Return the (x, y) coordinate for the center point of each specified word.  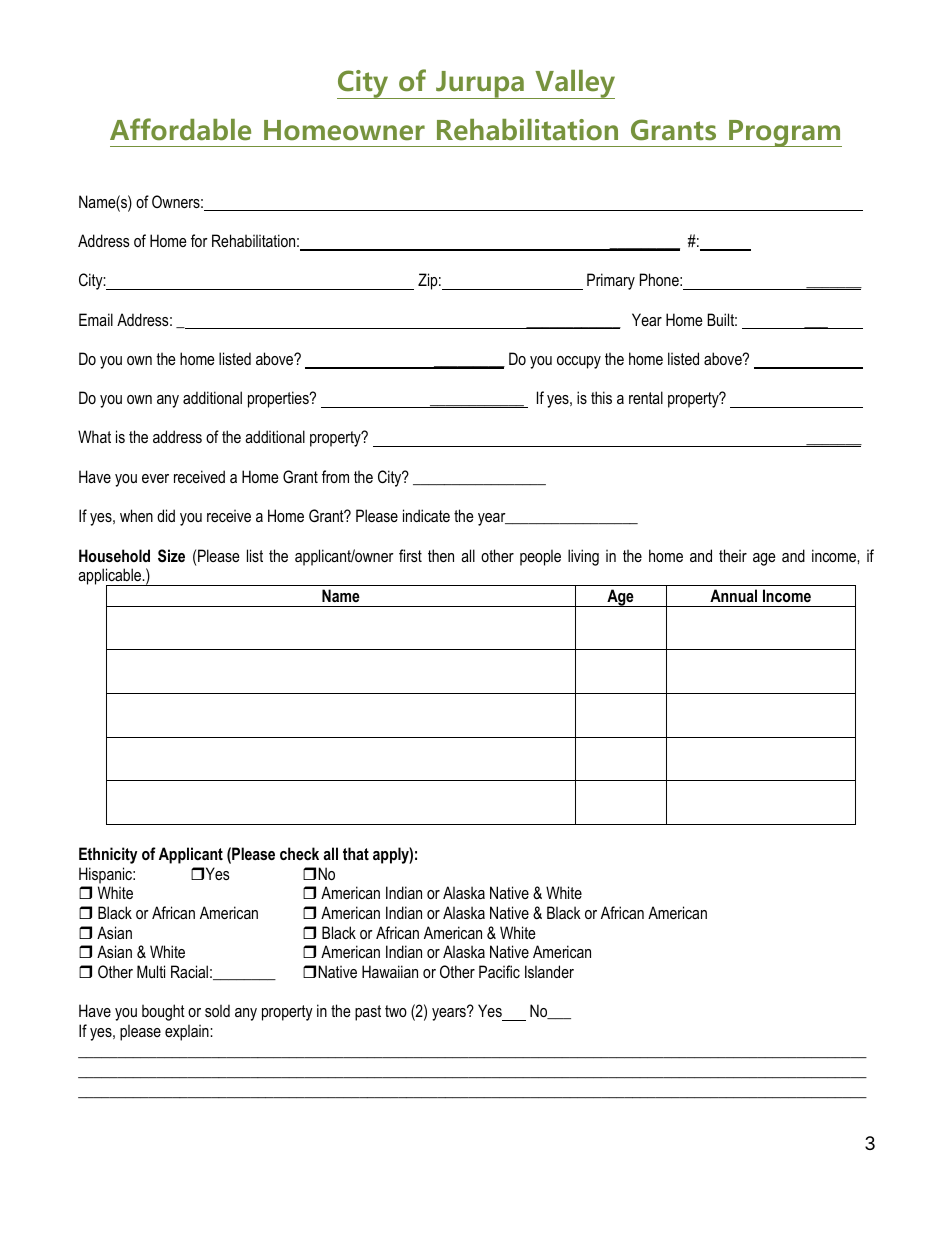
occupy (579, 362)
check (299, 853)
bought (163, 1012)
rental (646, 397)
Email (96, 319)
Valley (574, 84)
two (396, 1011)
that (356, 853)
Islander (549, 971)
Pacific (499, 971)
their (733, 555)
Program (784, 133)
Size (171, 556)
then (441, 555)
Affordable (180, 129)
